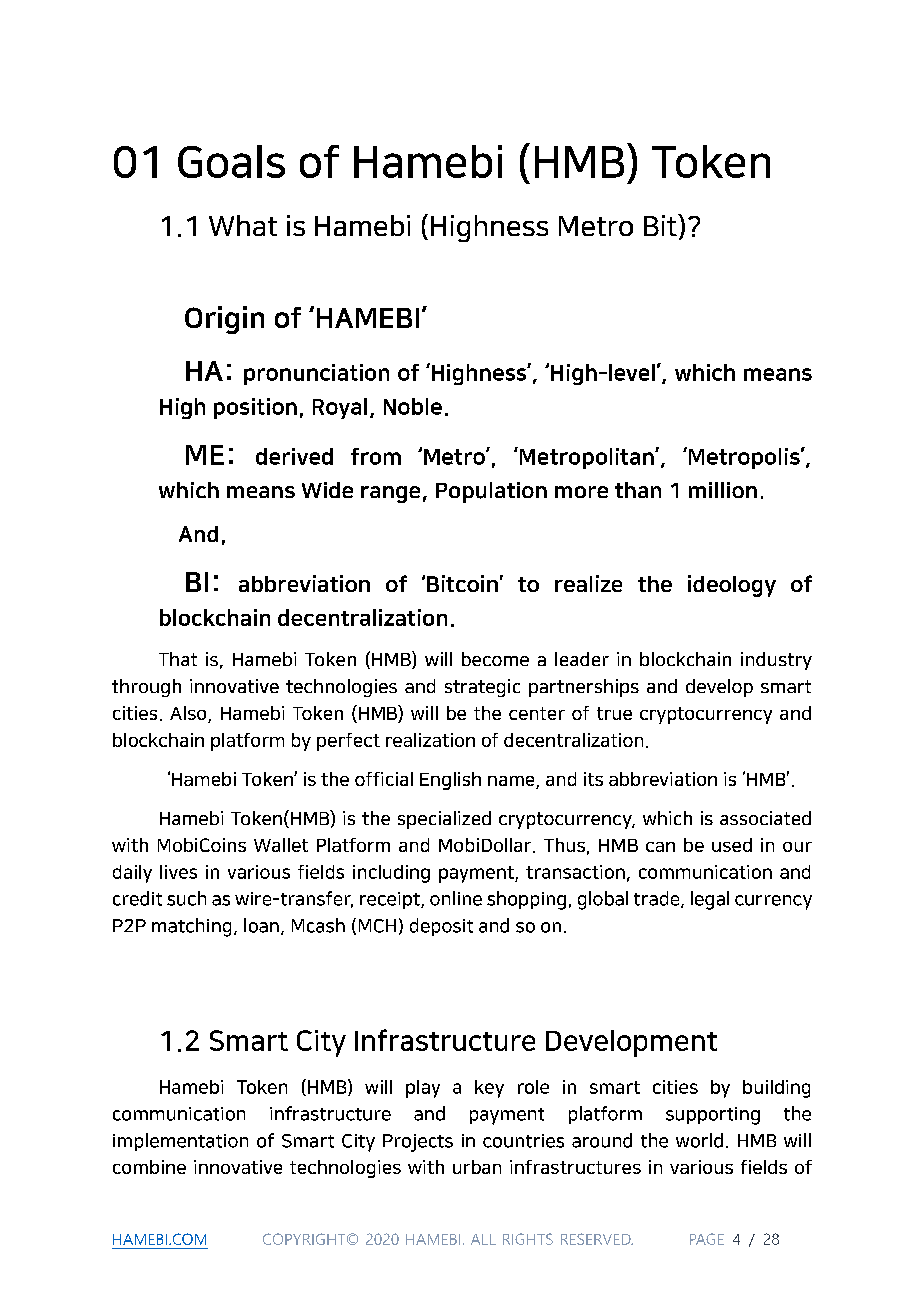  I want to click on used, so click(732, 845).
